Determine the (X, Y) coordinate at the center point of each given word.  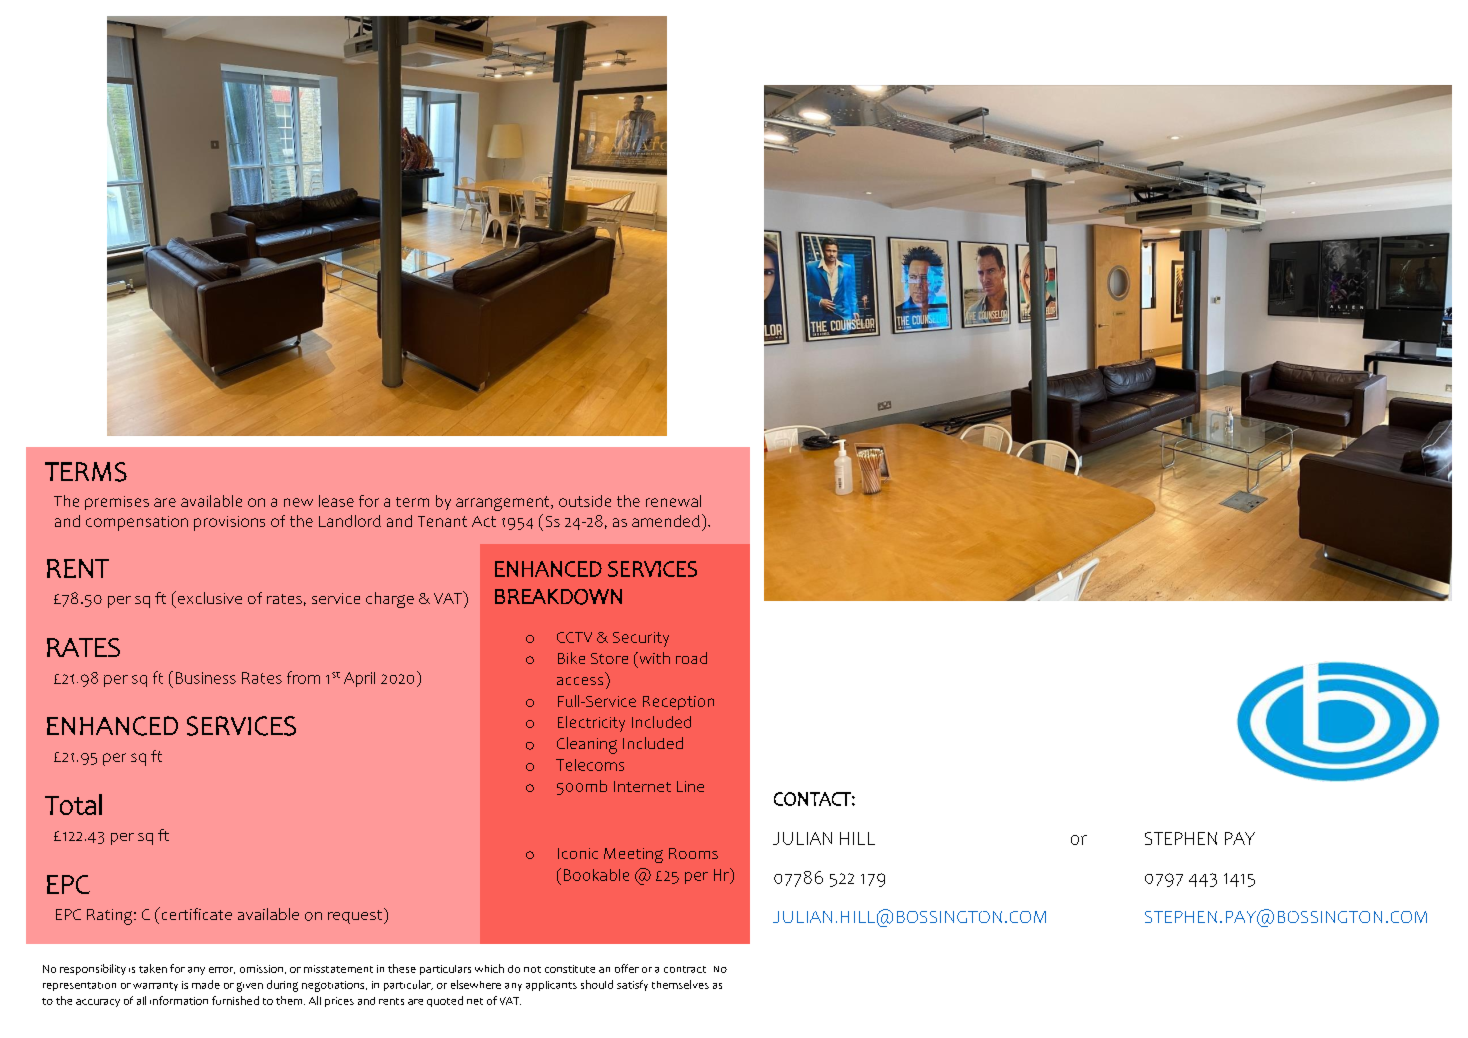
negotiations (334, 986)
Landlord (350, 521)
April (359, 679)
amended (666, 521)
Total (73, 804)
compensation (137, 523)
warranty (155, 986)
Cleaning (587, 745)
